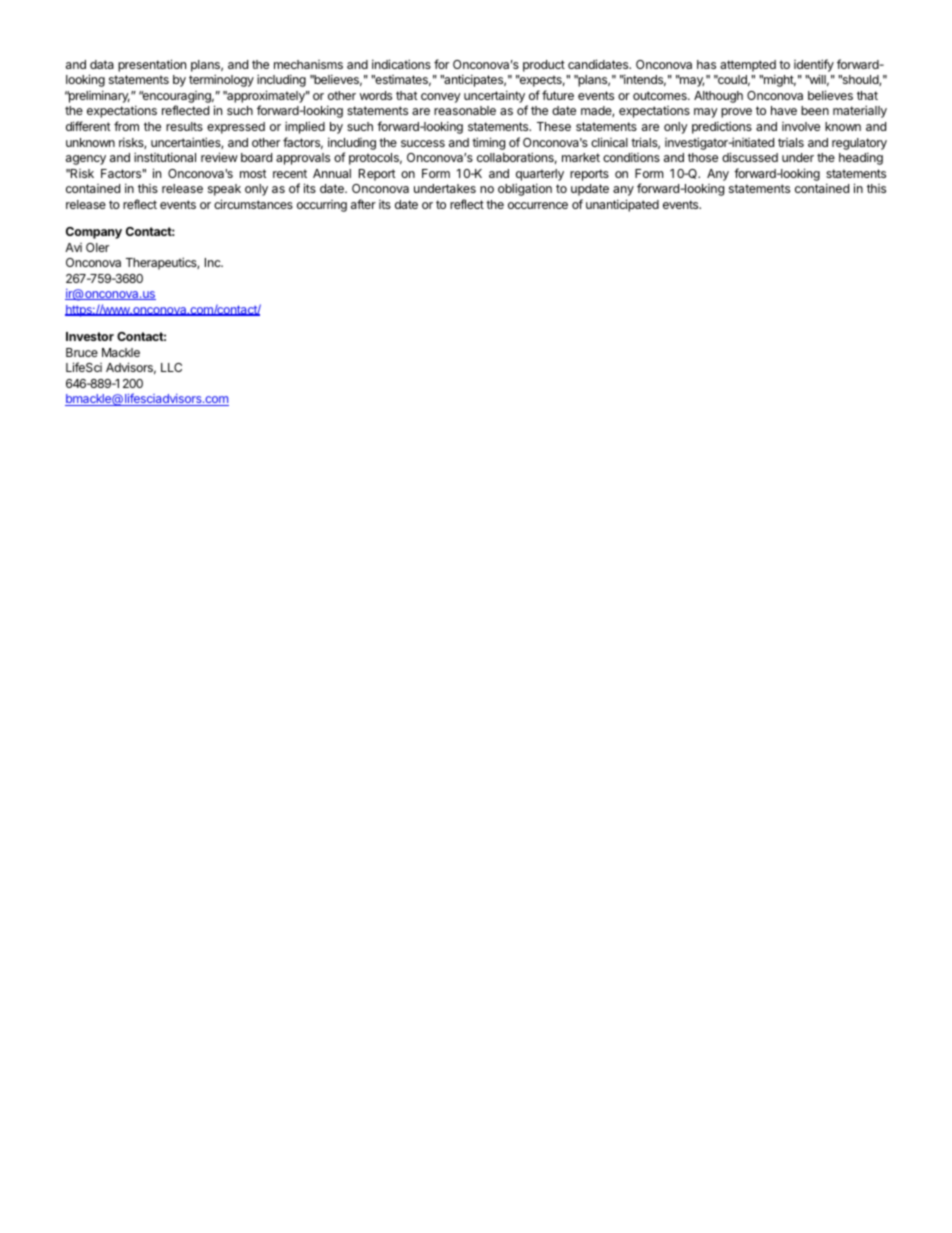  I want to click on quarterly, so click(540, 175).
